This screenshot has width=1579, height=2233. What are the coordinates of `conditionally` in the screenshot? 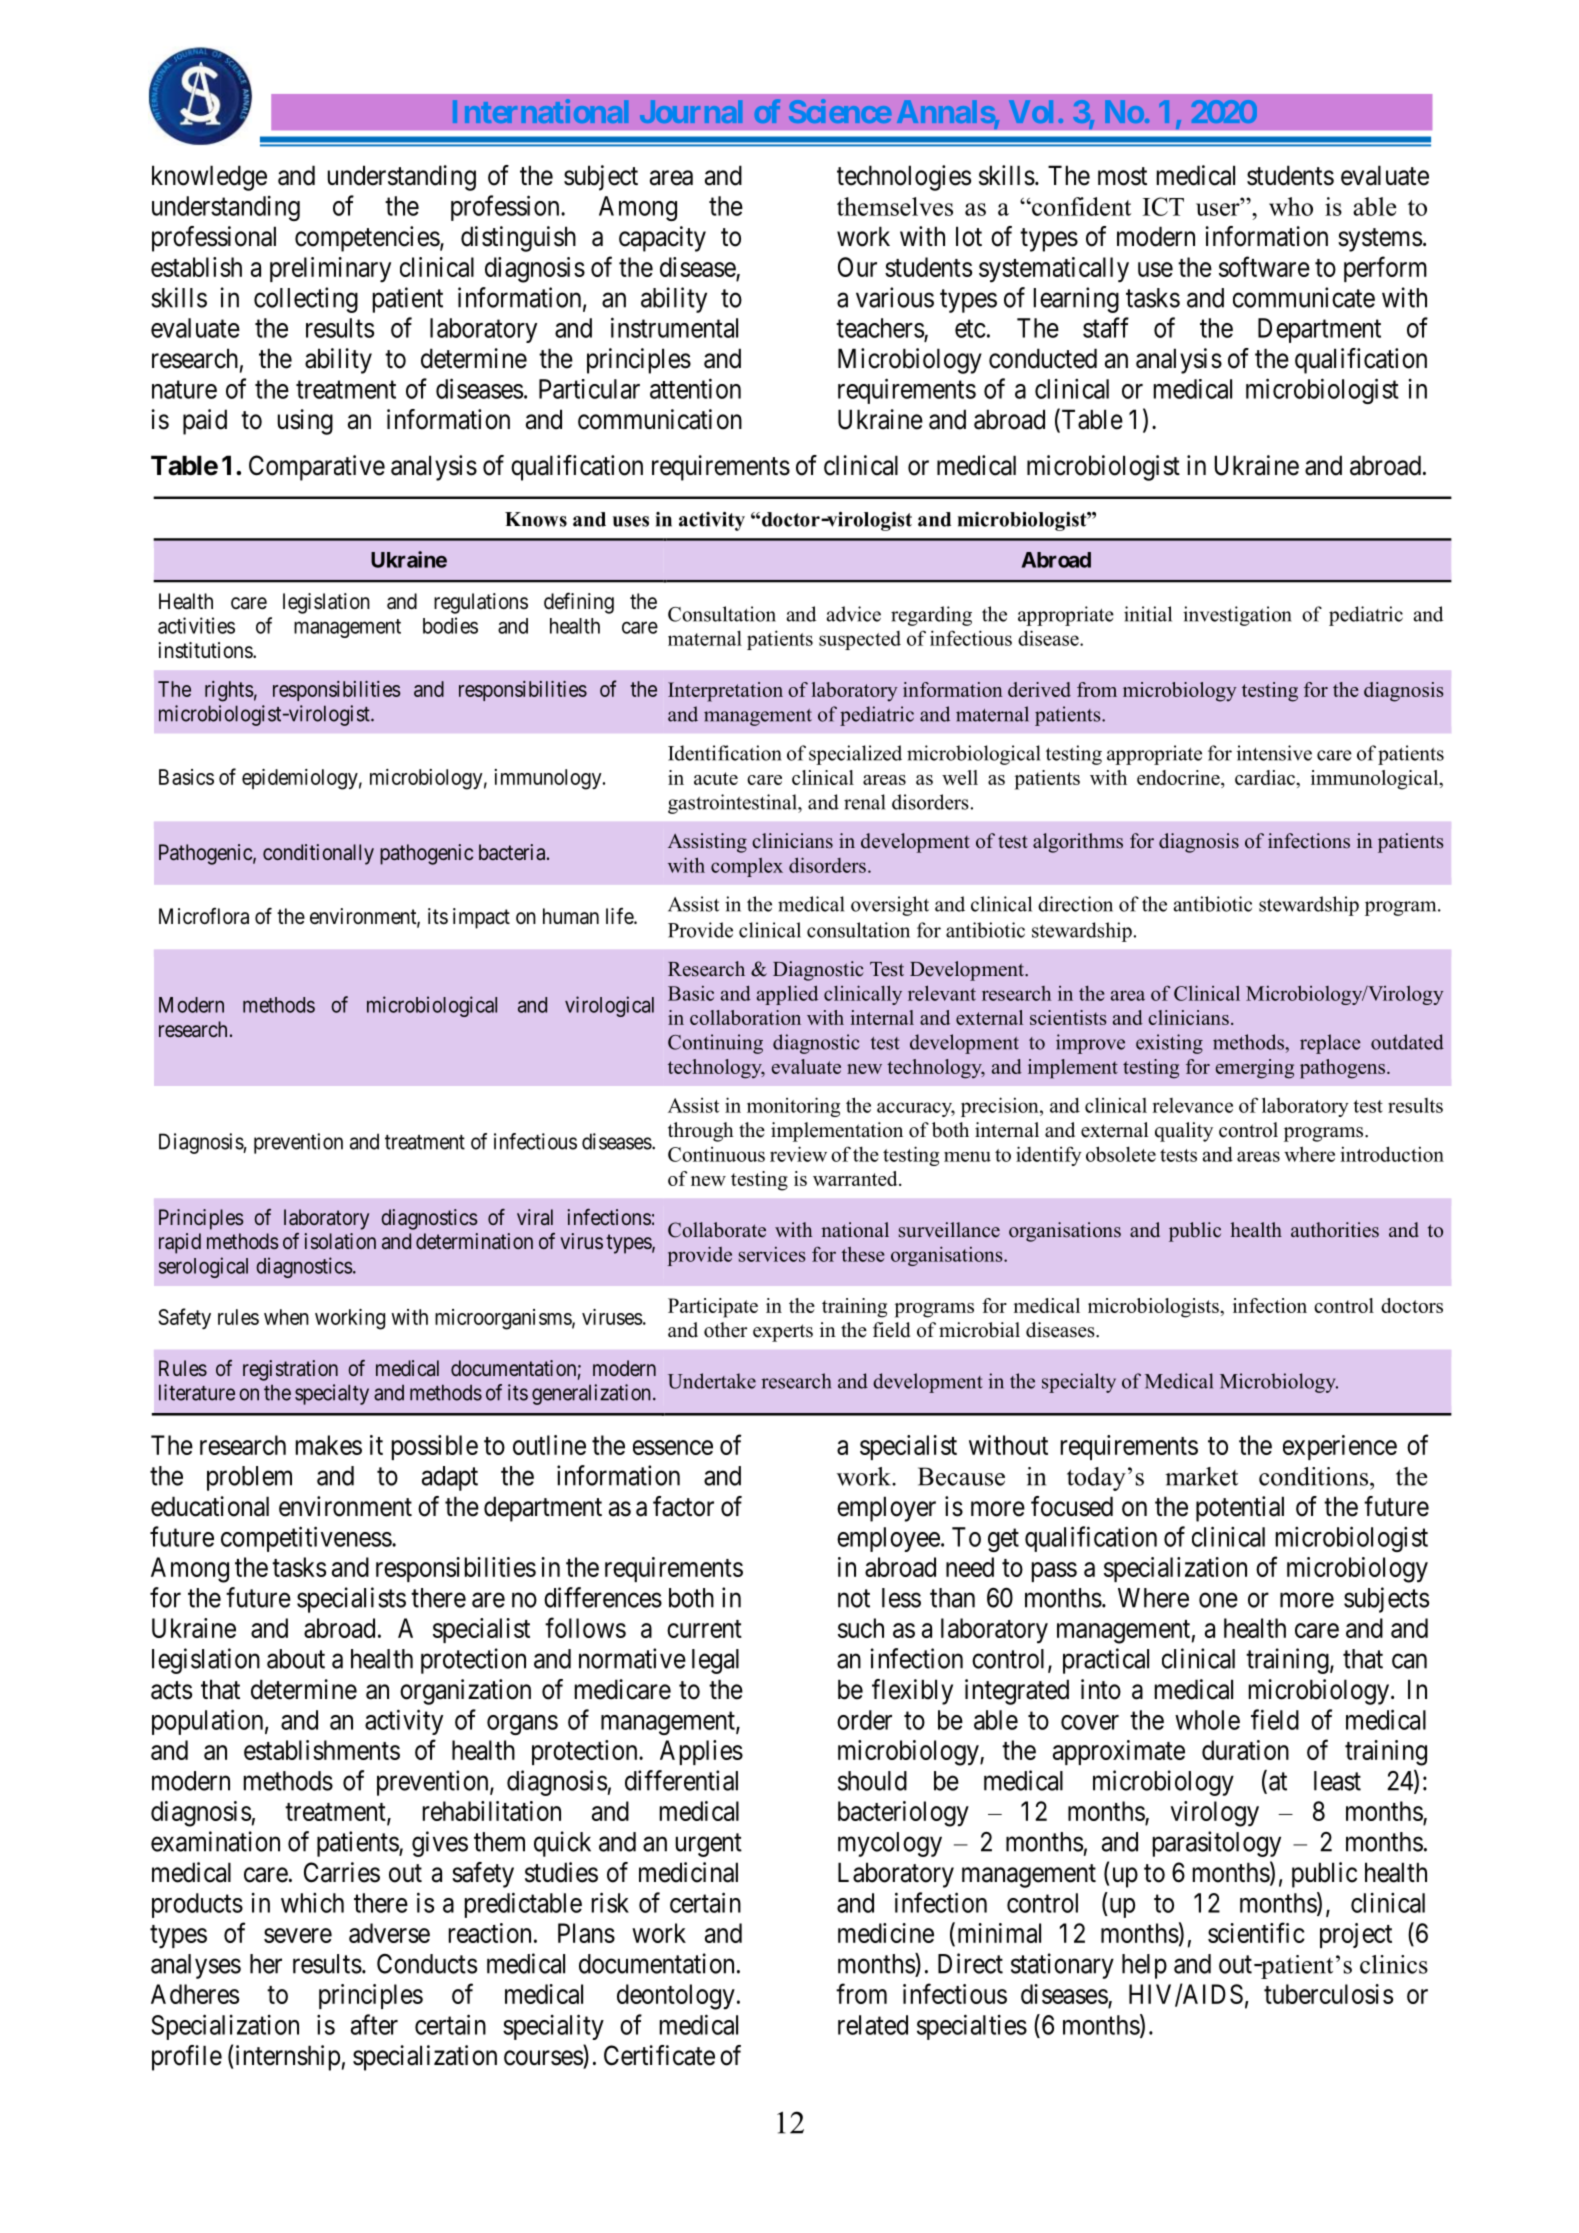 It's located at (318, 854).
